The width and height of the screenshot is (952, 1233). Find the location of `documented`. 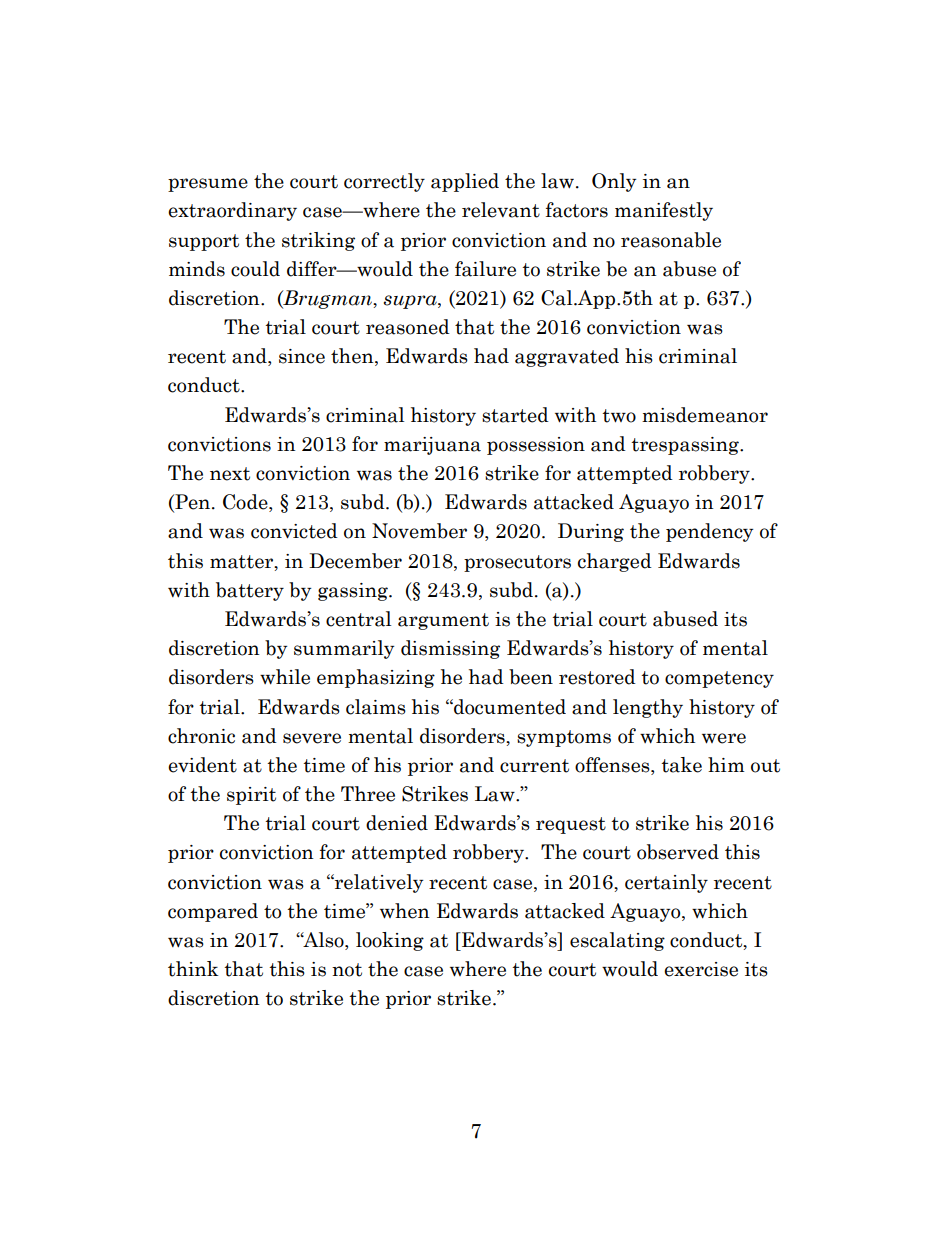

documented is located at coordinates (509, 707).
